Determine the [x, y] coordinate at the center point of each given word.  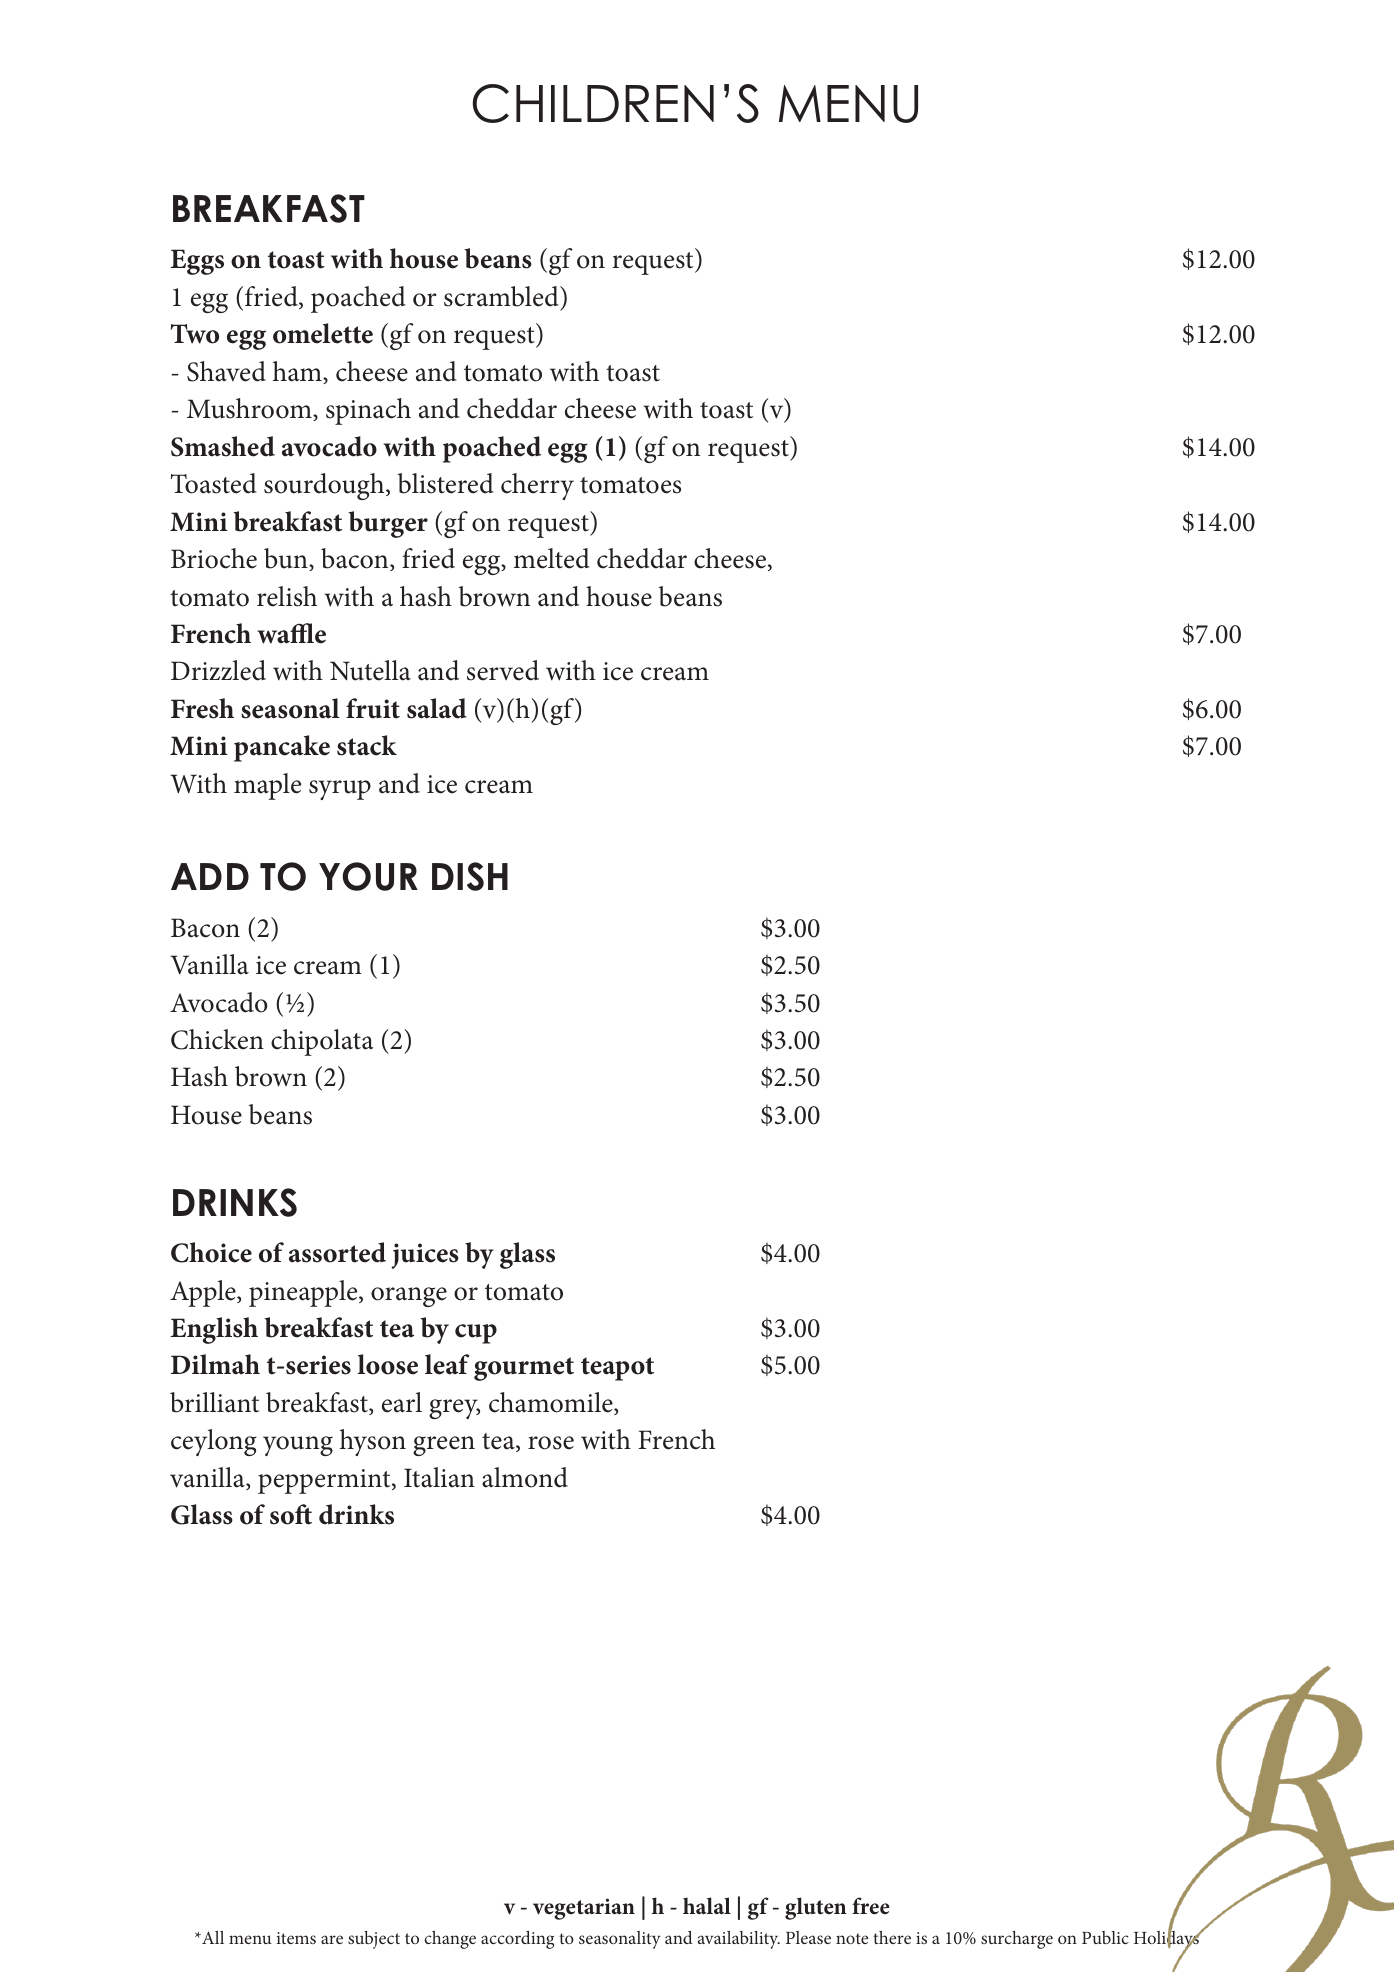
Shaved [226, 371]
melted [552, 558]
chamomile [552, 1403]
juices [425, 1256]
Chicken [217, 1039]
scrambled [502, 296]
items [296, 1938]
